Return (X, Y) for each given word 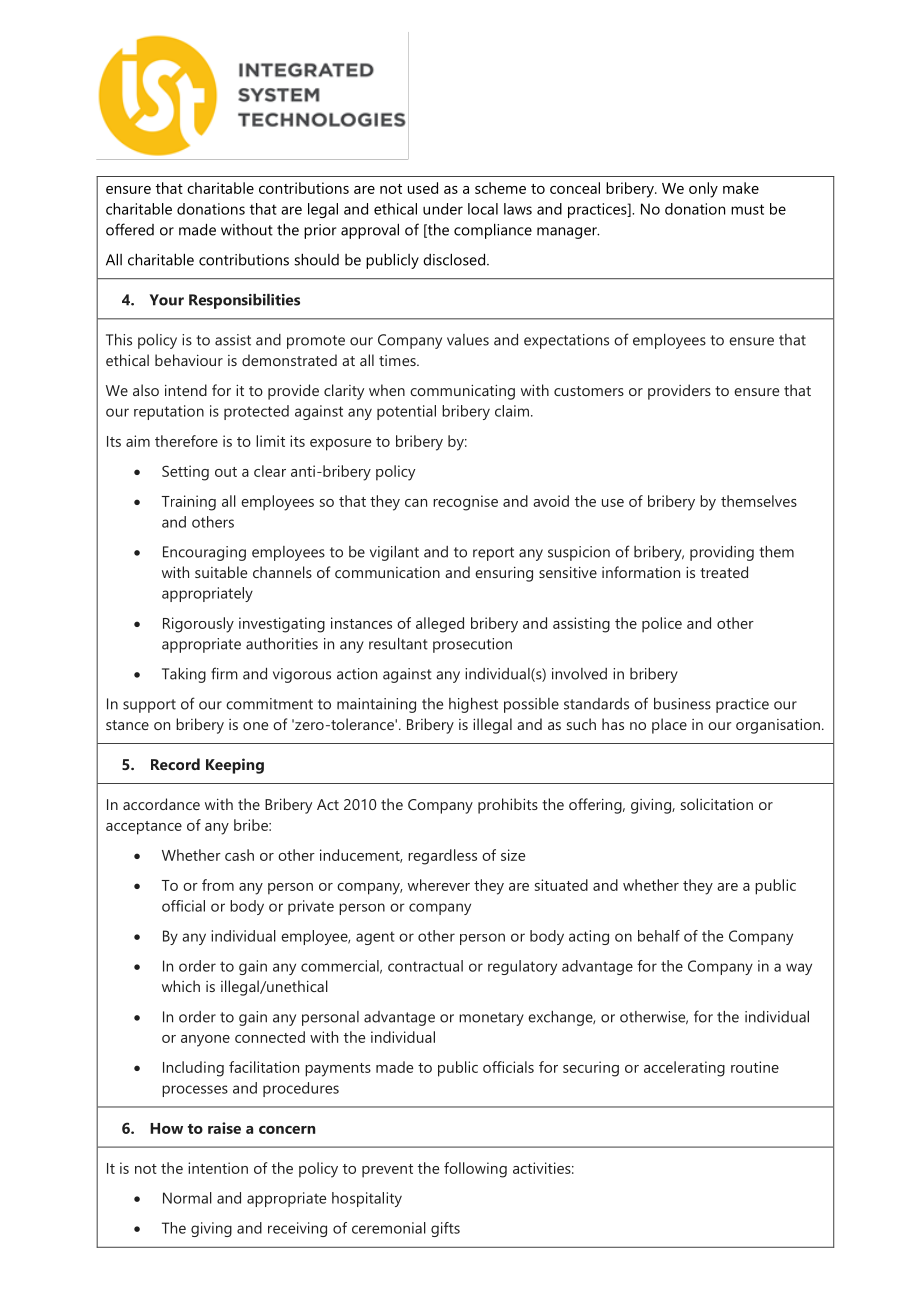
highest (473, 705)
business (682, 704)
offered (130, 229)
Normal (187, 1198)
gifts (445, 1229)
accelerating (684, 1069)
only (703, 190)
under (443, 209)
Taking (184, 675)
